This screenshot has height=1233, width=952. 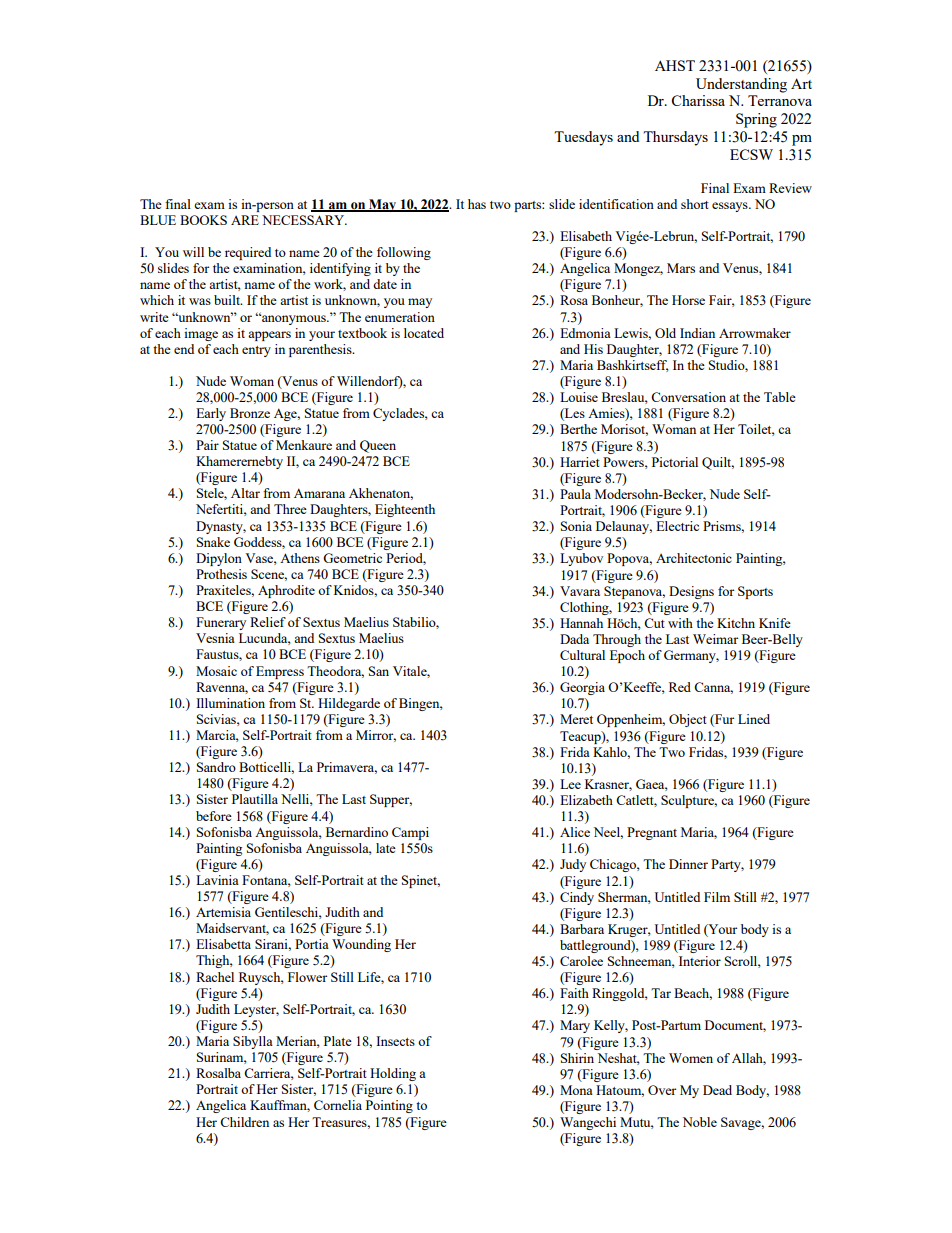 I want to click on Dinner, so click(x=688, y=864).
